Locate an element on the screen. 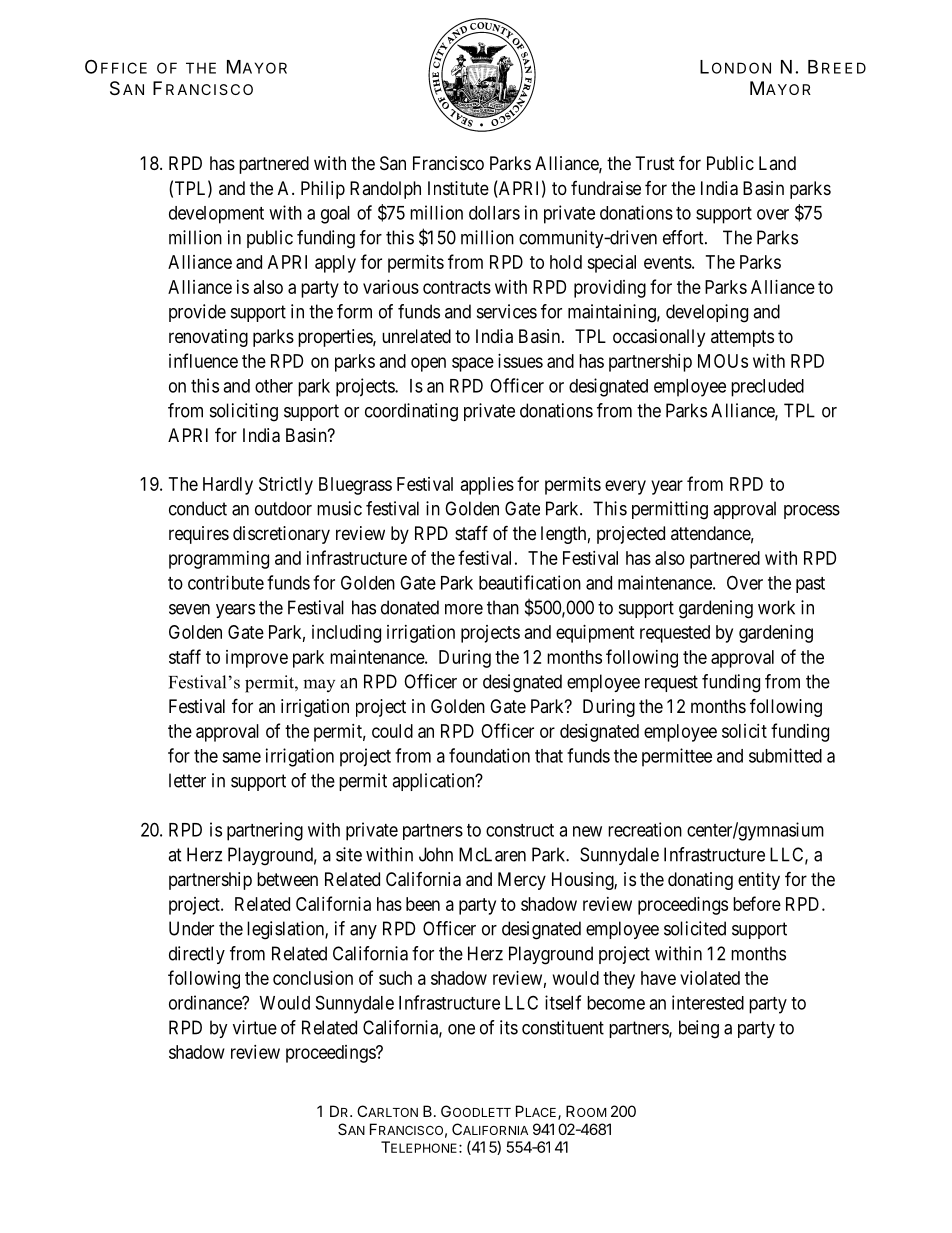 The width and height of the screenshot is (952, 1233). issues is located at coordinates (520, 361).
